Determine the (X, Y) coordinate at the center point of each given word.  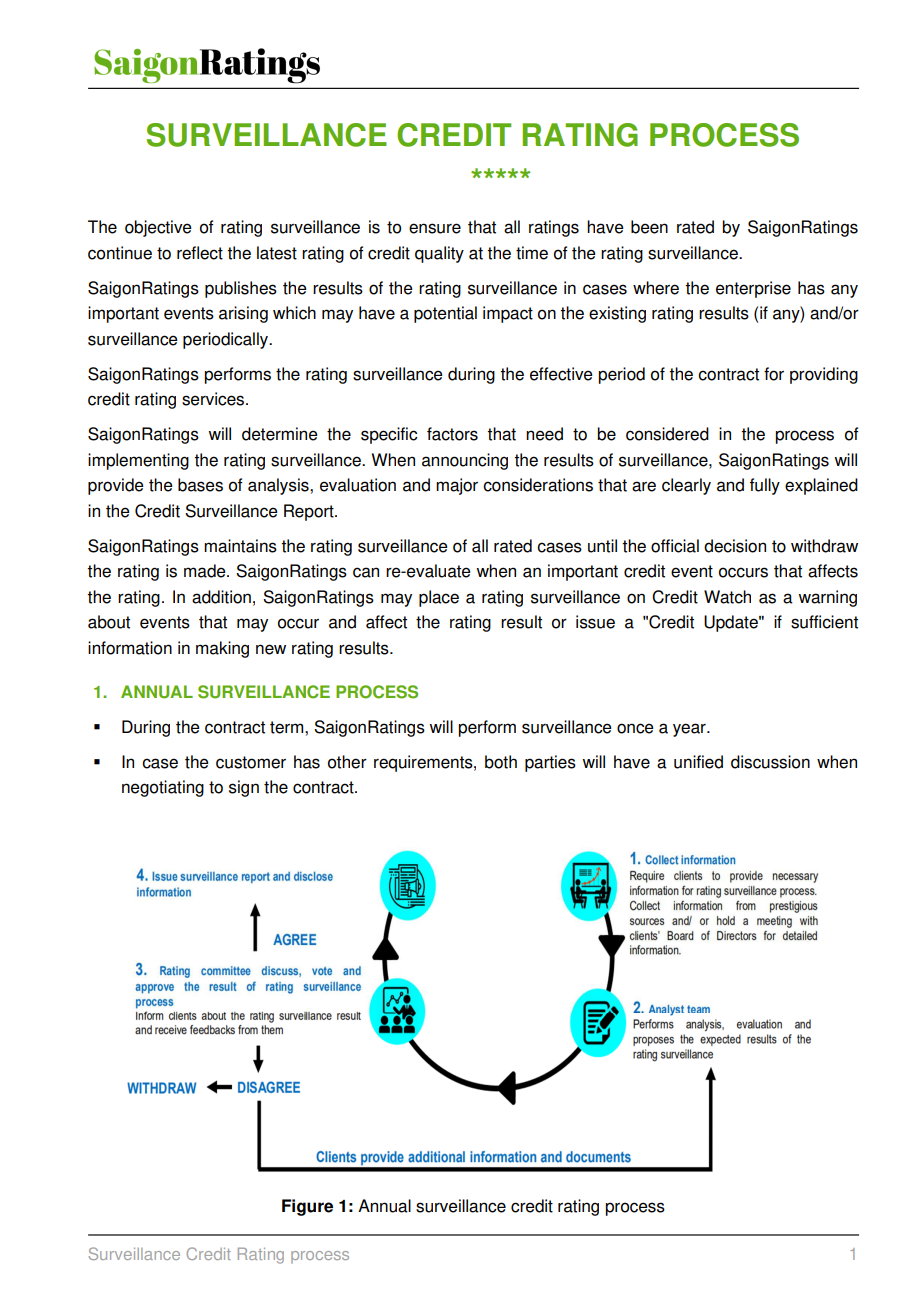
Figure (307, 1207)
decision (735, 546)
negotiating (163, 788)
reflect (200, 253)
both (501, 762)
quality (439, 254)
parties (550, 763)
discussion (770, 762)
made (206, 571)
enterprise (753, 289)
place (439, 598)
